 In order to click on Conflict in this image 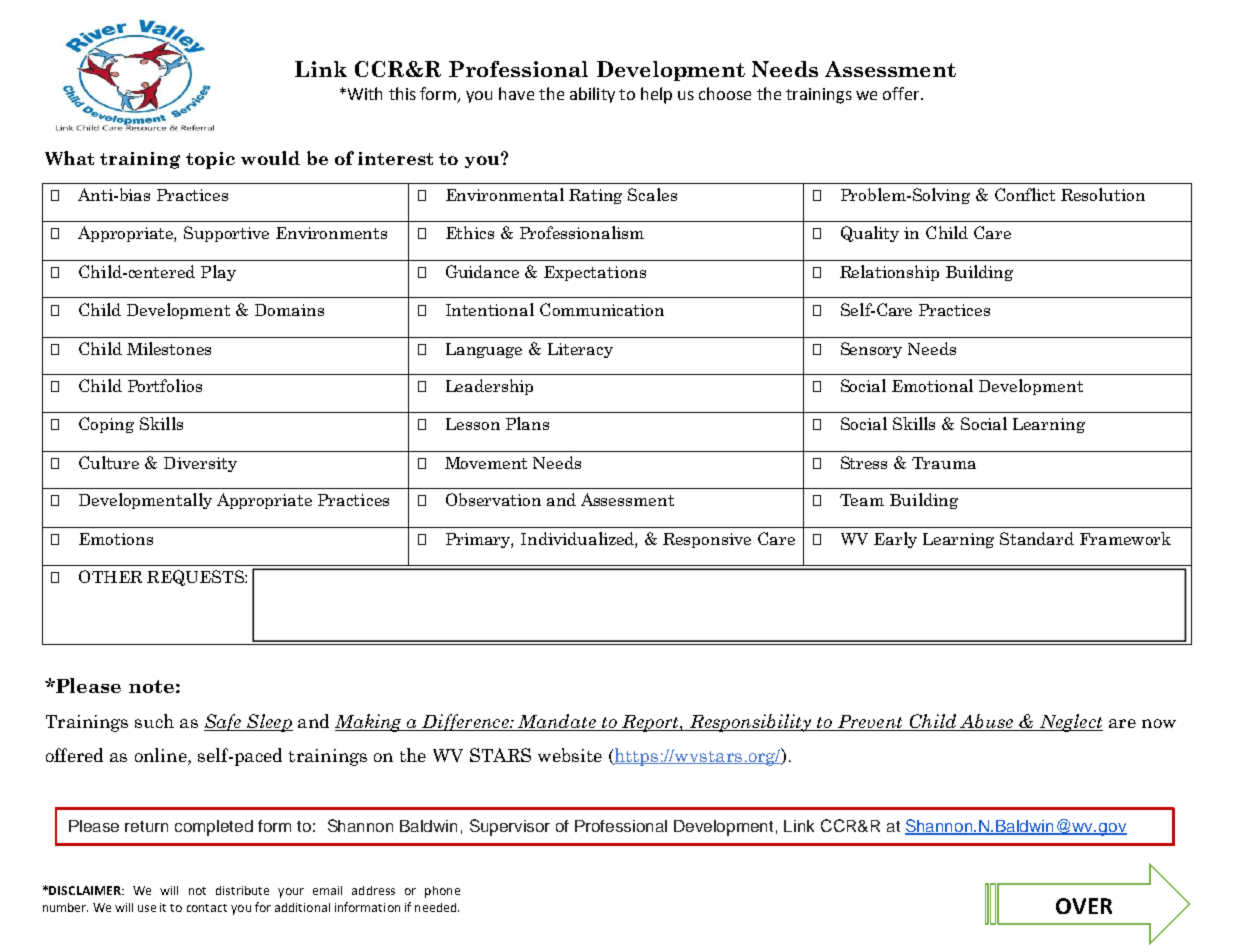, I will do `click(1025, 194)`.
